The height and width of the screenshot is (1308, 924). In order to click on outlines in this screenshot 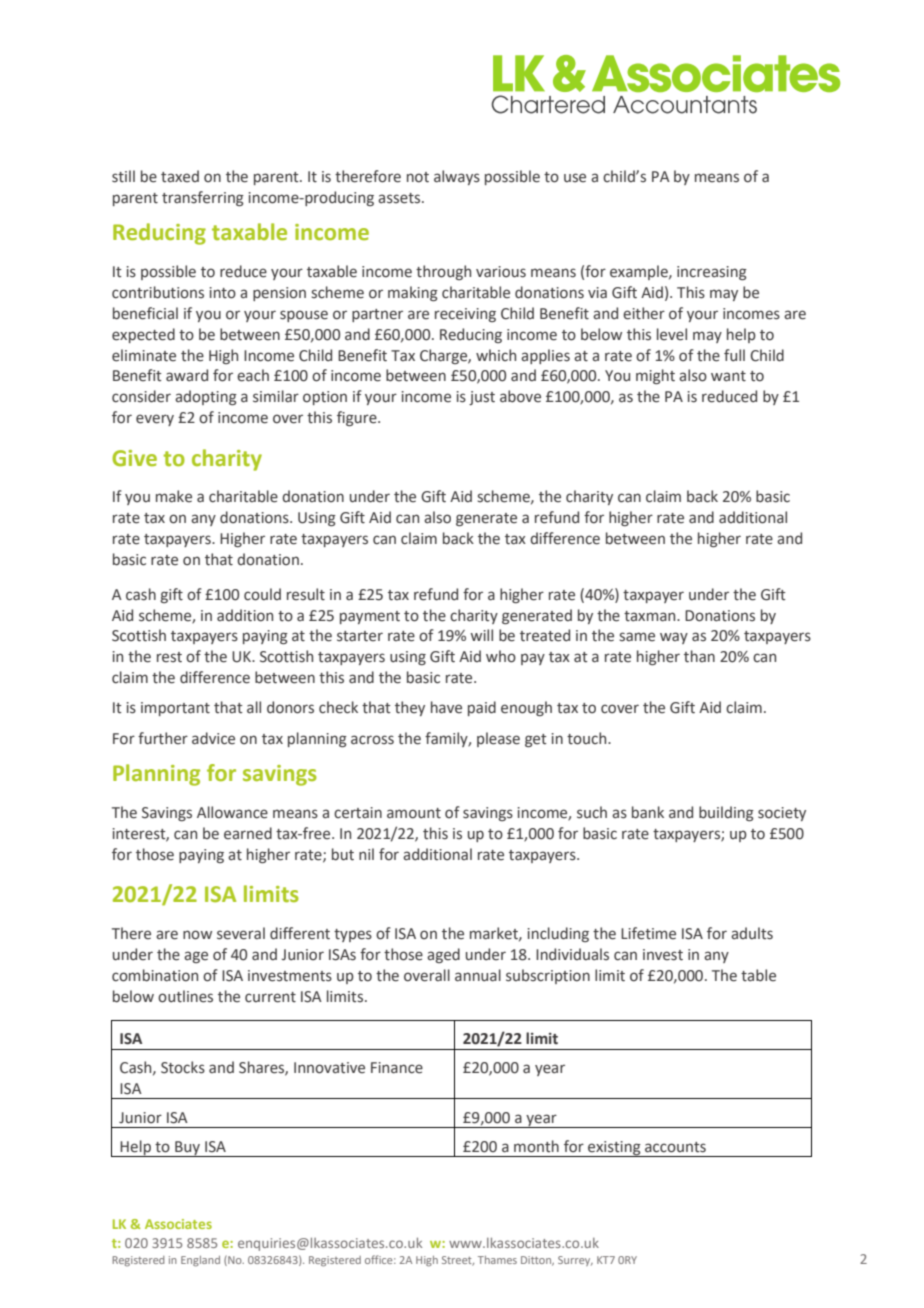, I will do `click(185, 996)`.
